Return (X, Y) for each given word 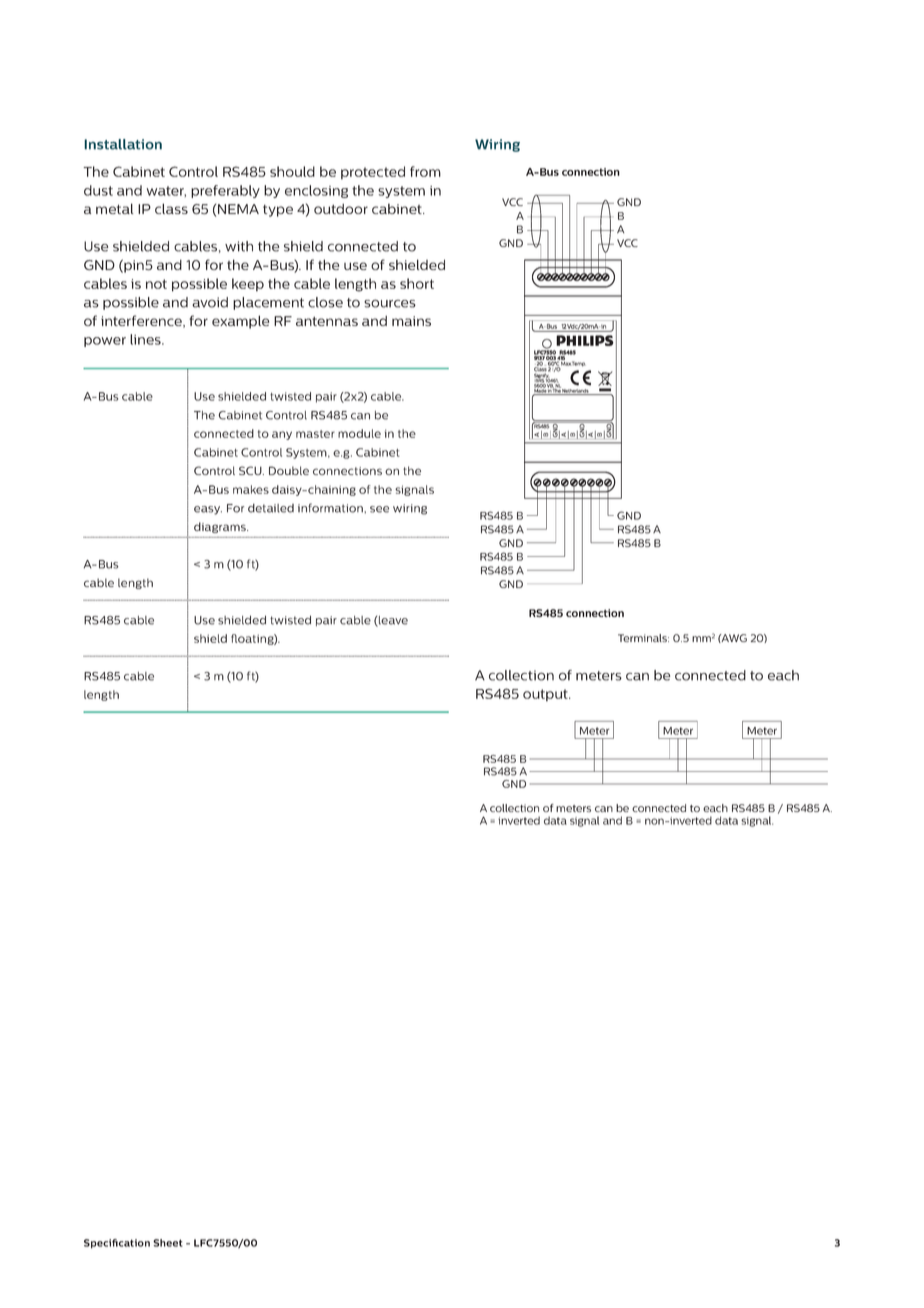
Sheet (168, 1243)
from (425, 171)
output (546, 695)
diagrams (221, 527)
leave (392, 621)
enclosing (316, 191)
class (171, 208)
